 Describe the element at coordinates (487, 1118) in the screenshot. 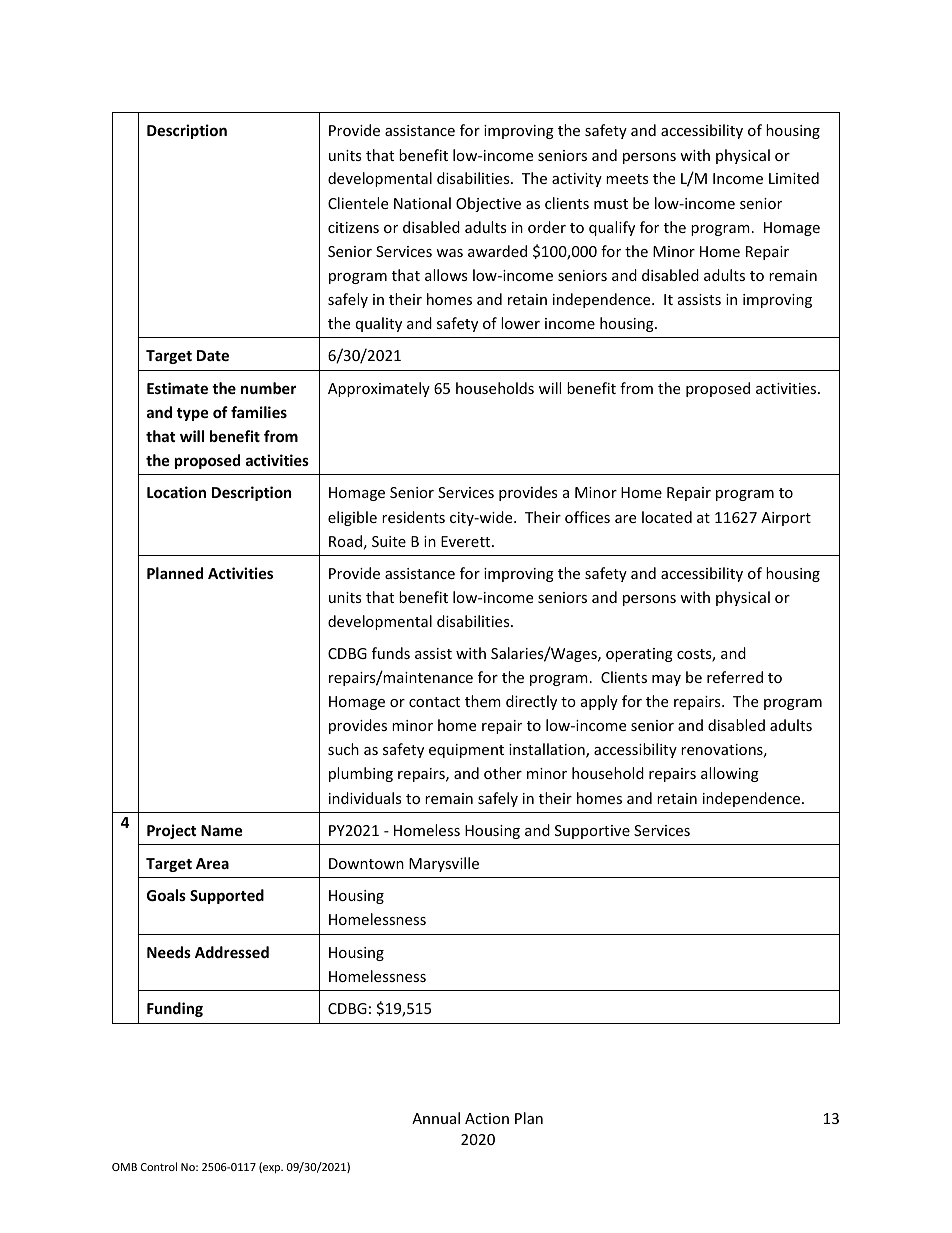

I see `Action` at that location.
